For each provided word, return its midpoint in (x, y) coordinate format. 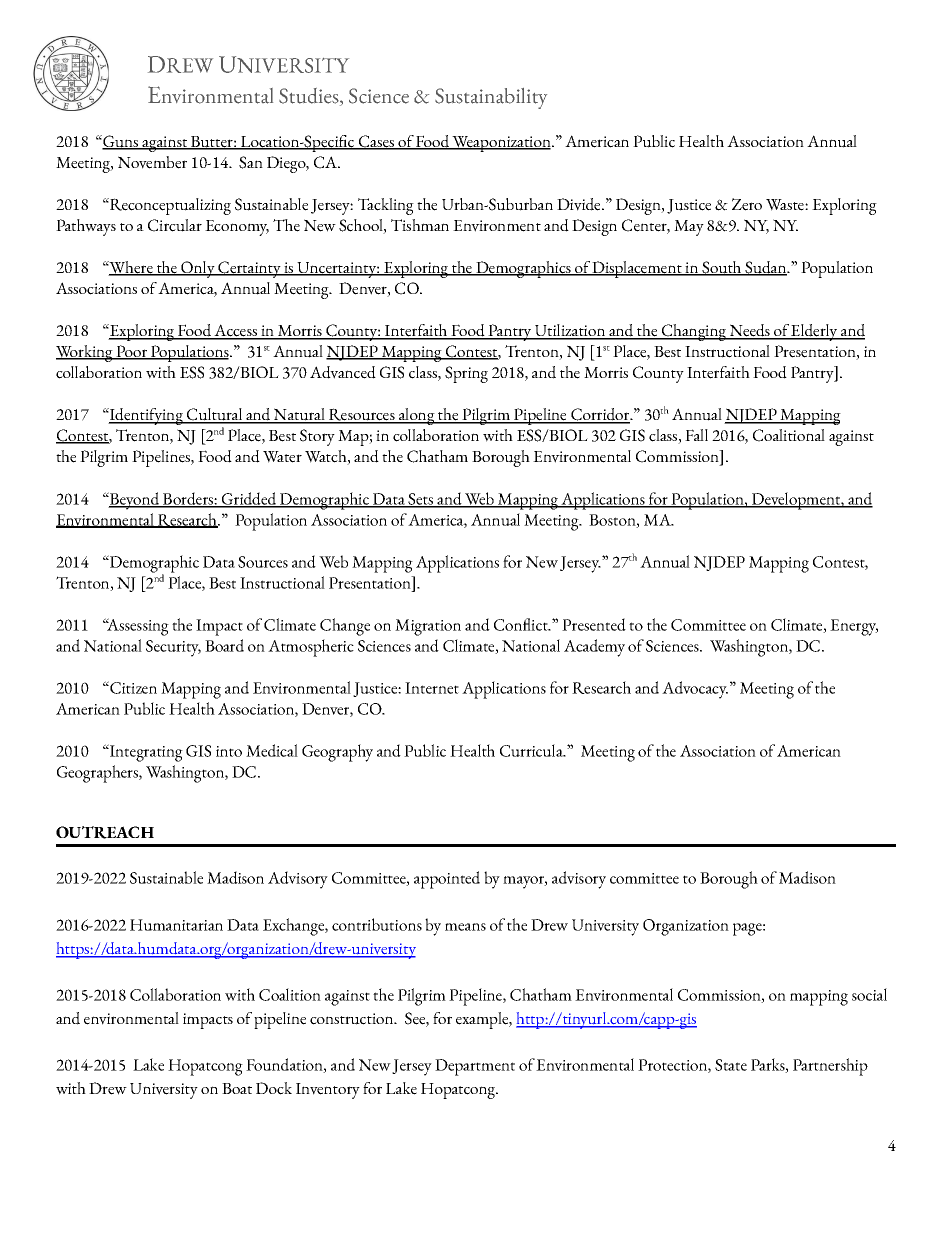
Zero (747, 204)
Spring (466, 374)
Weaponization (502, 144)
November (152, 162)
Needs (749, 331)
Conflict (522, 624)
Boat (237, 1088)
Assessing (137, 627)
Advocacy (695, 690)
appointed (447, 880)
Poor (132, 352)
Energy (854, 627)
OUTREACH (105, 832)
